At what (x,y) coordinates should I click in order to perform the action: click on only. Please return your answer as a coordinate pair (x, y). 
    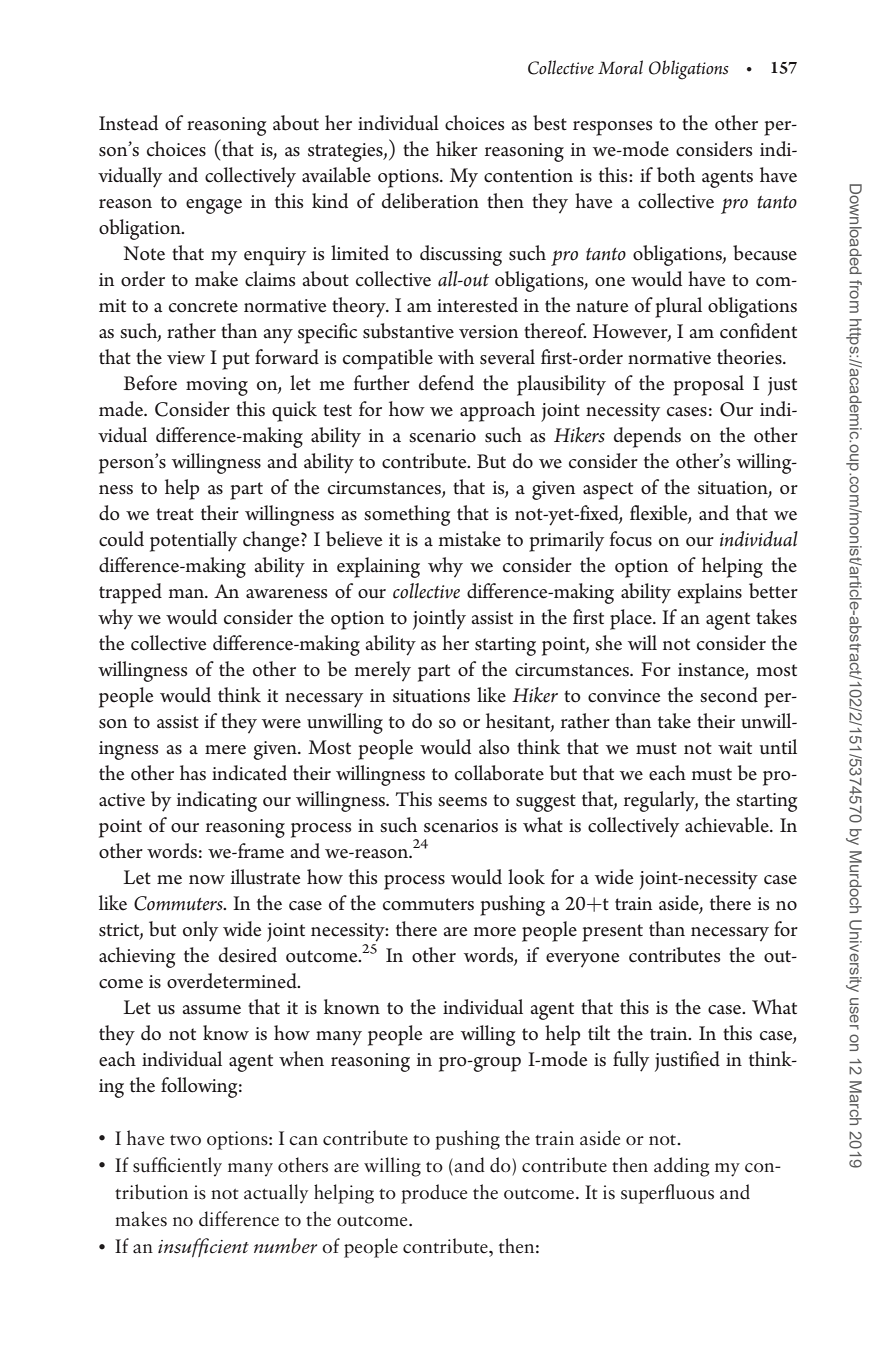
    Looking at the image, I should click on (200, 931).
